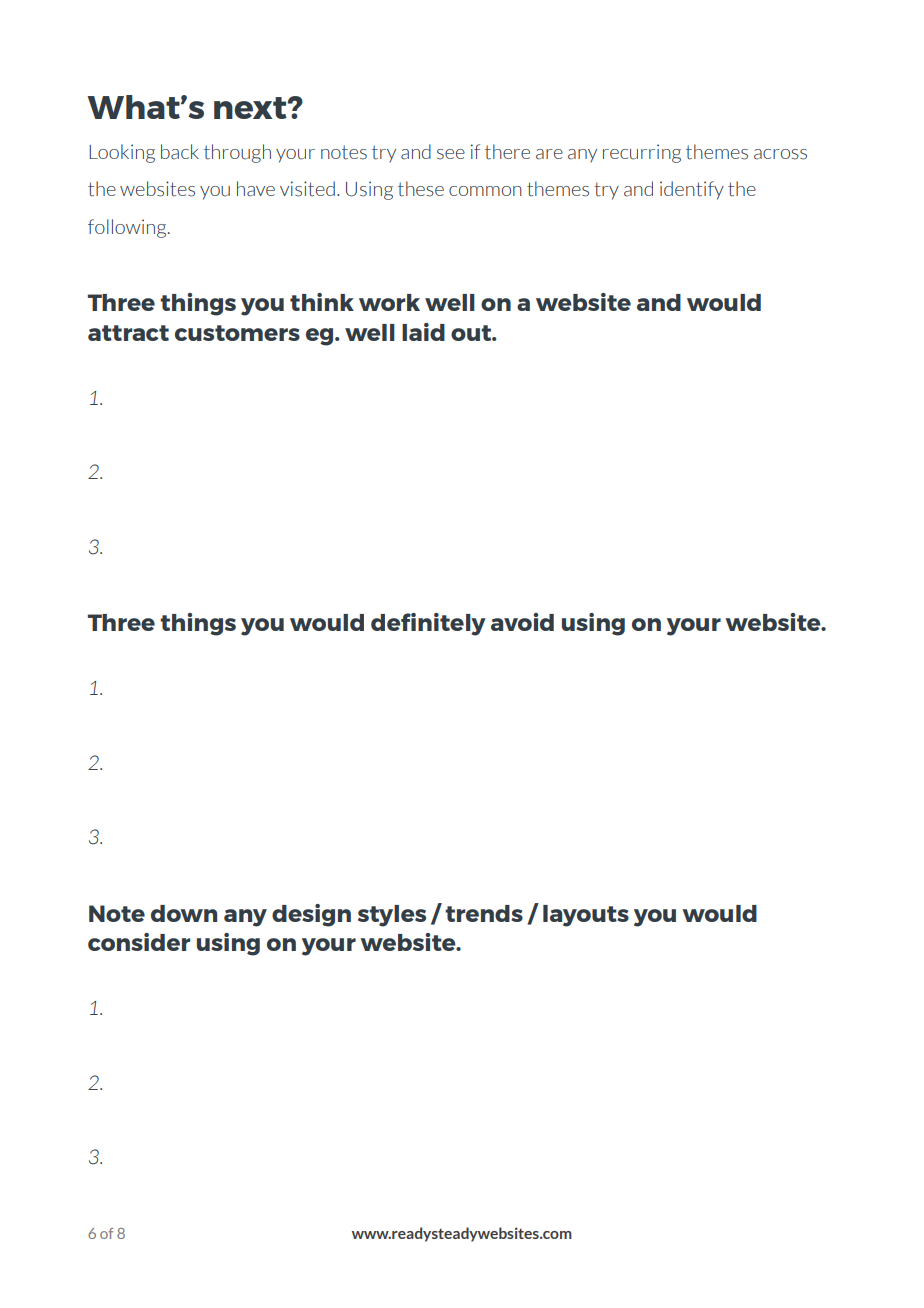  Describe the element at coordinates (139, 942) in the document. I see `consider` at that location.
